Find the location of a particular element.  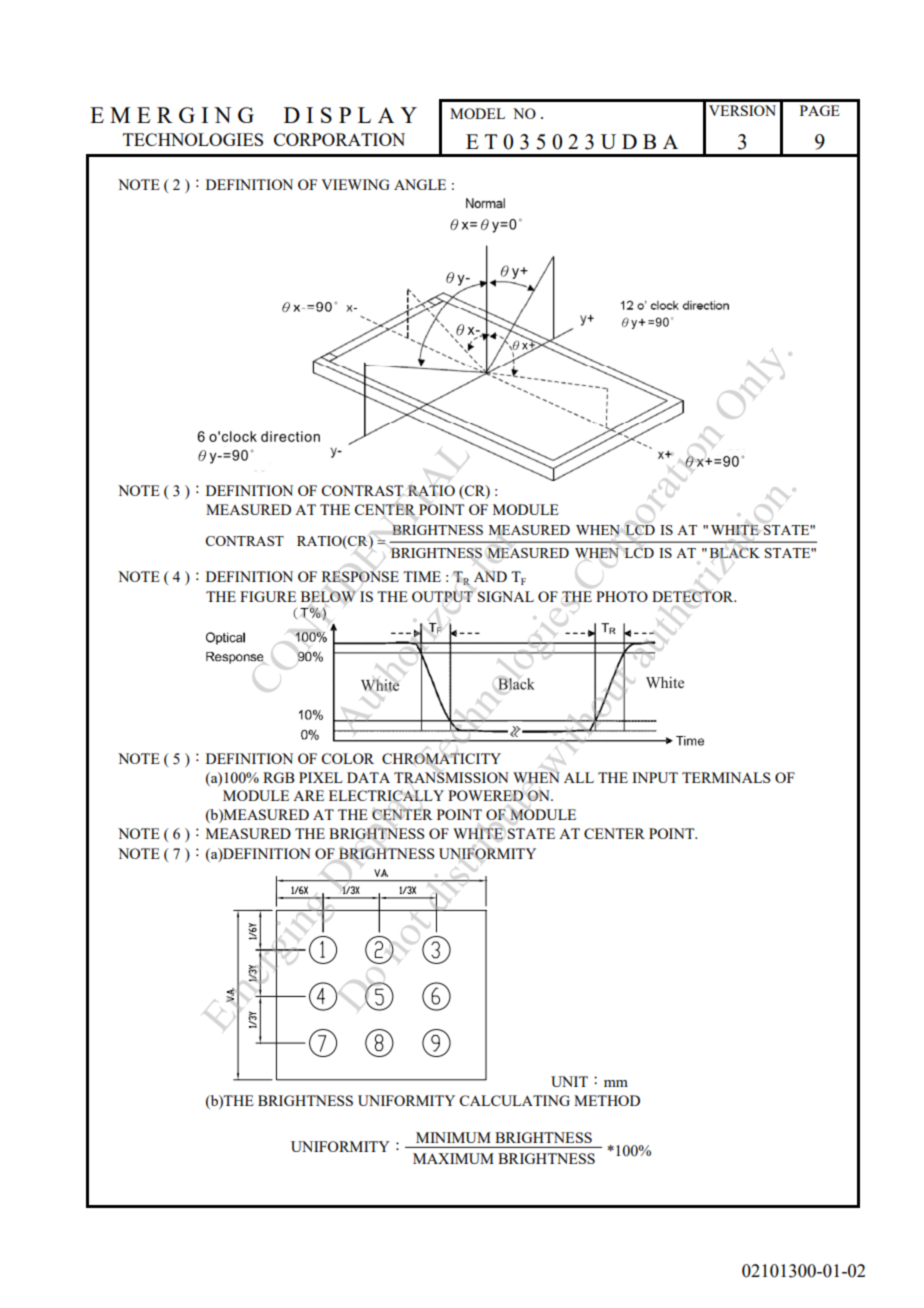

MODEL is located at coordinates (477, 113).
